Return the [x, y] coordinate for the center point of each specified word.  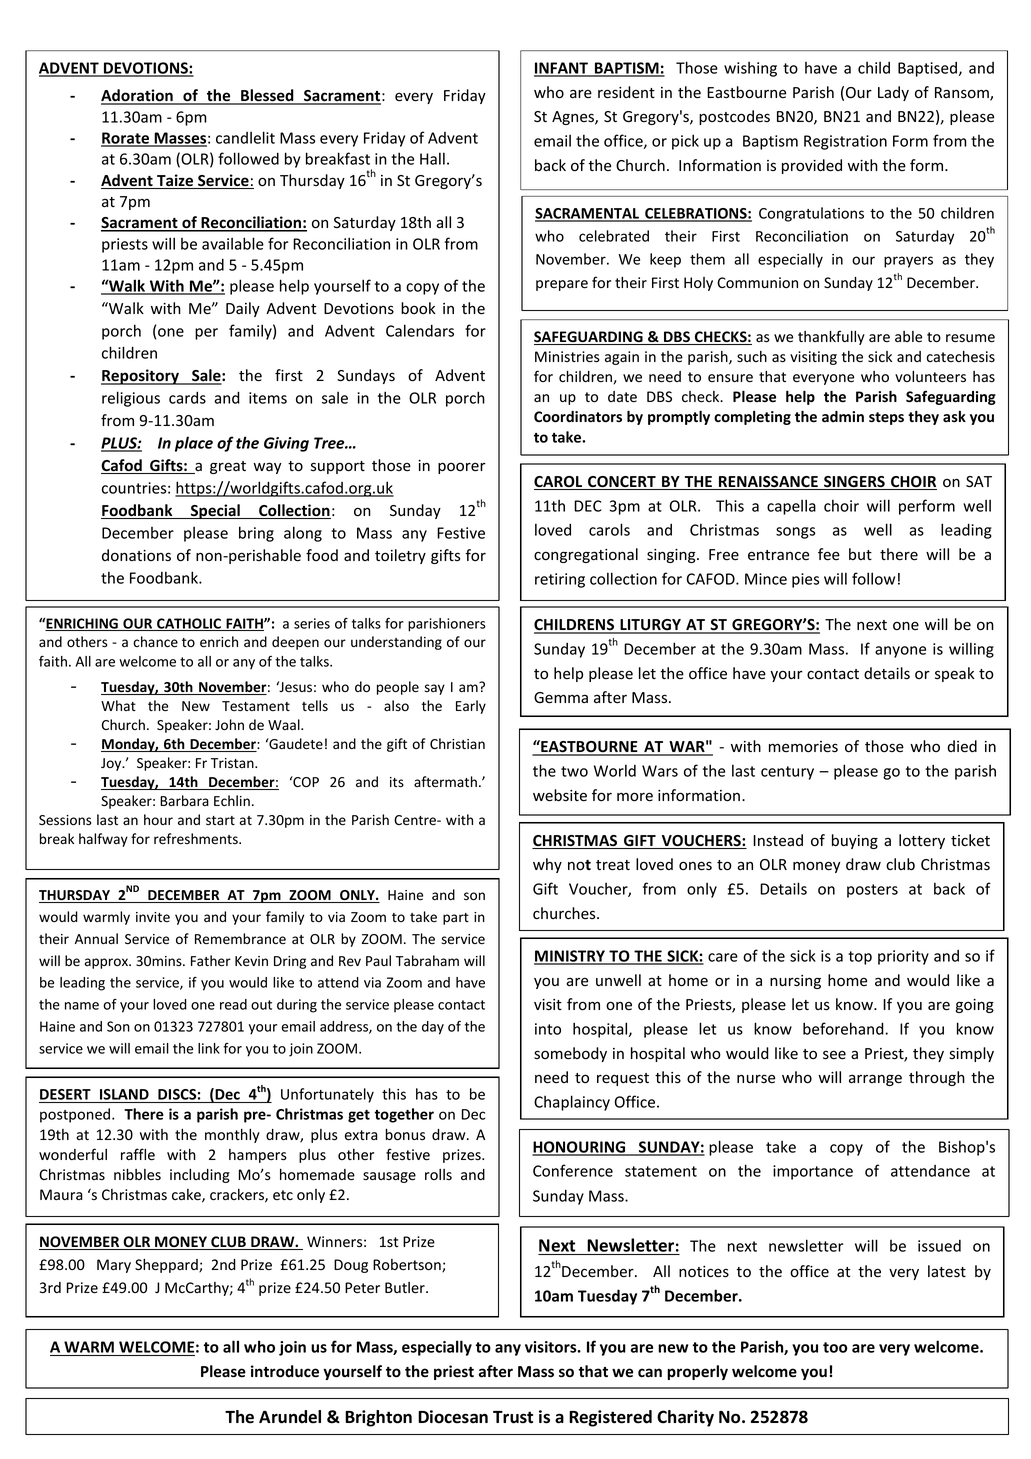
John [229, 724]
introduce [285, 1371]
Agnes [574, 118]
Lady [893, 93]
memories [803, 747]
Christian [457, 743]
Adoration [138, 96]
